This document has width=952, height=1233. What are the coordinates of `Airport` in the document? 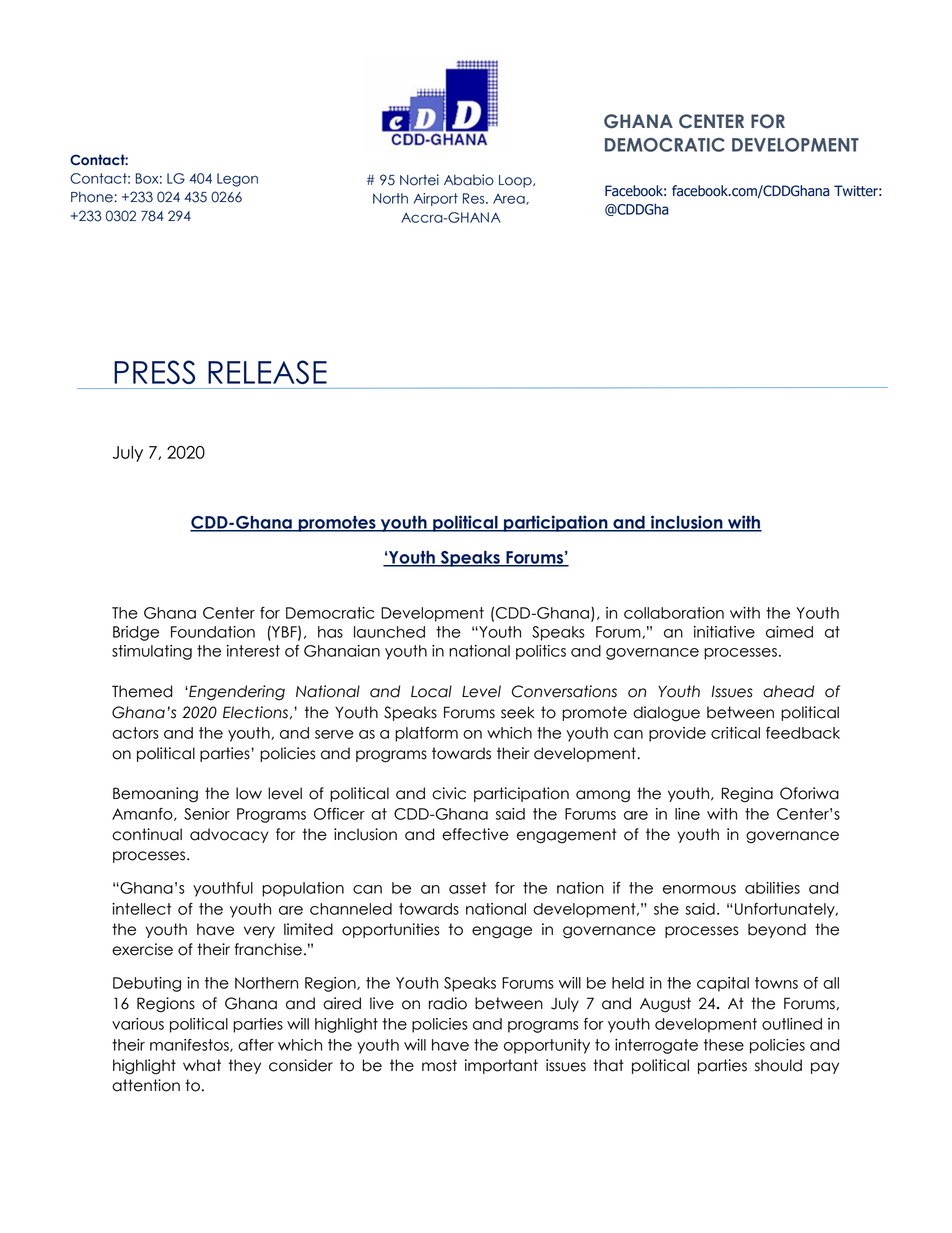 It's located at (435, 199).
